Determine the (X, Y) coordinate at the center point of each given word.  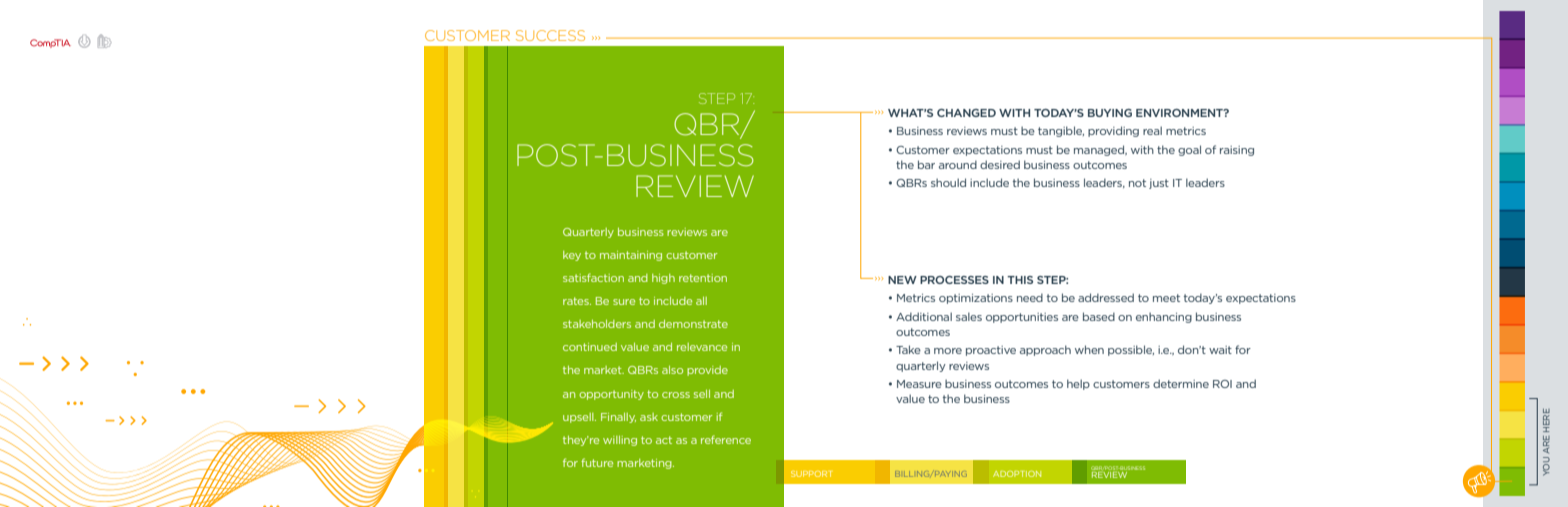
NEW (902, 280)
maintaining (631, 256)
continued (590, 347)
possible (1131, 350)
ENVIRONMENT (1180, 113)
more (948, 351)
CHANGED (966, 113)
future (597, 462)
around (958, 164)
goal (1189, 150)
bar (926, 164)
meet (1166, 298)
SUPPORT (811, 474)
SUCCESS (550, 35)
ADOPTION (1017, 474)
